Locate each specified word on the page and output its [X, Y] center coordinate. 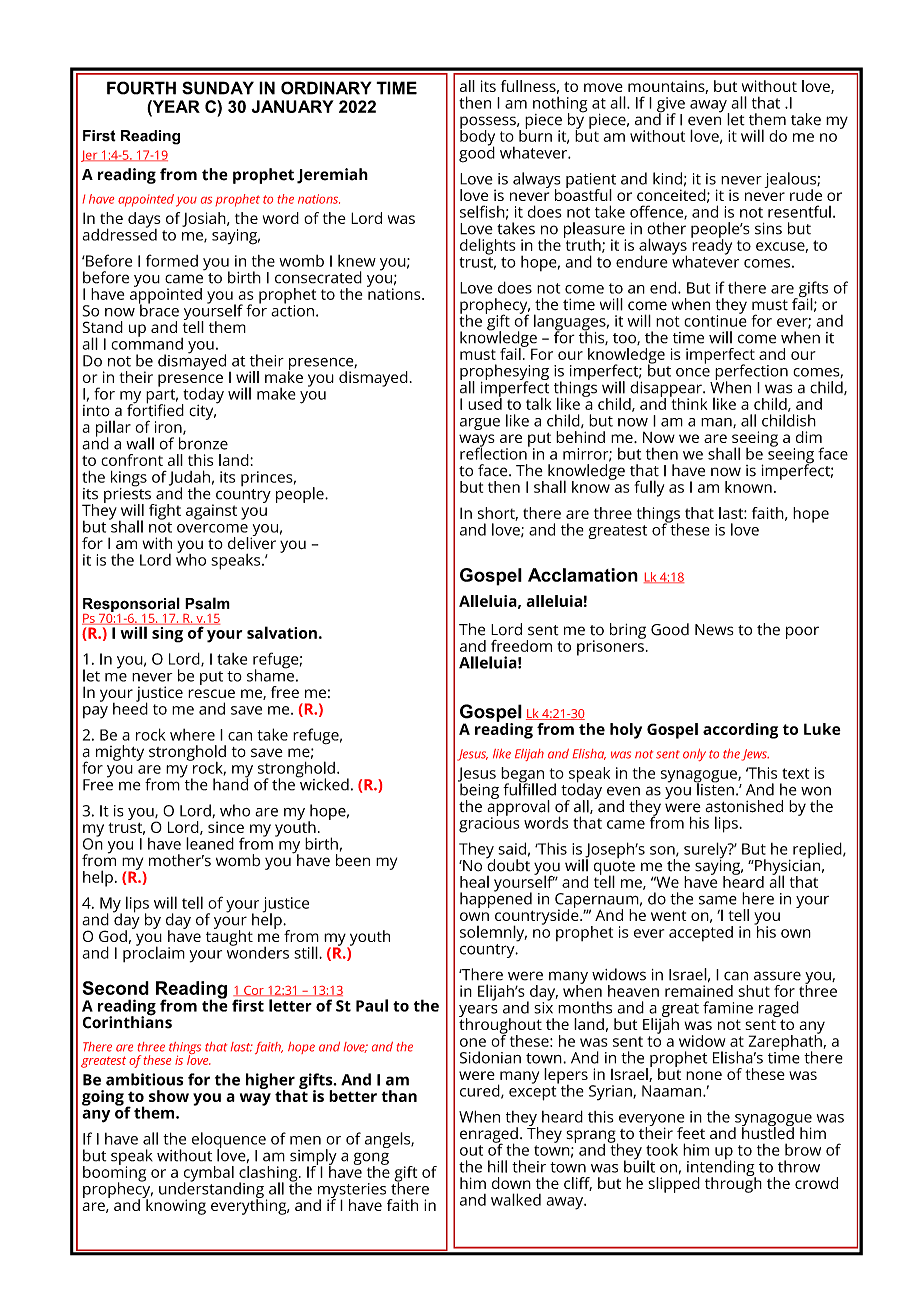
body [477, 137]
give [671, 106]
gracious [489, 824]
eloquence [229, 1141]
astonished [744, 806]
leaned [210, 843]
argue [480, 424]
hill [497, 1166]
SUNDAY [218, 88]
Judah [189, 479]
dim [809, 437]
